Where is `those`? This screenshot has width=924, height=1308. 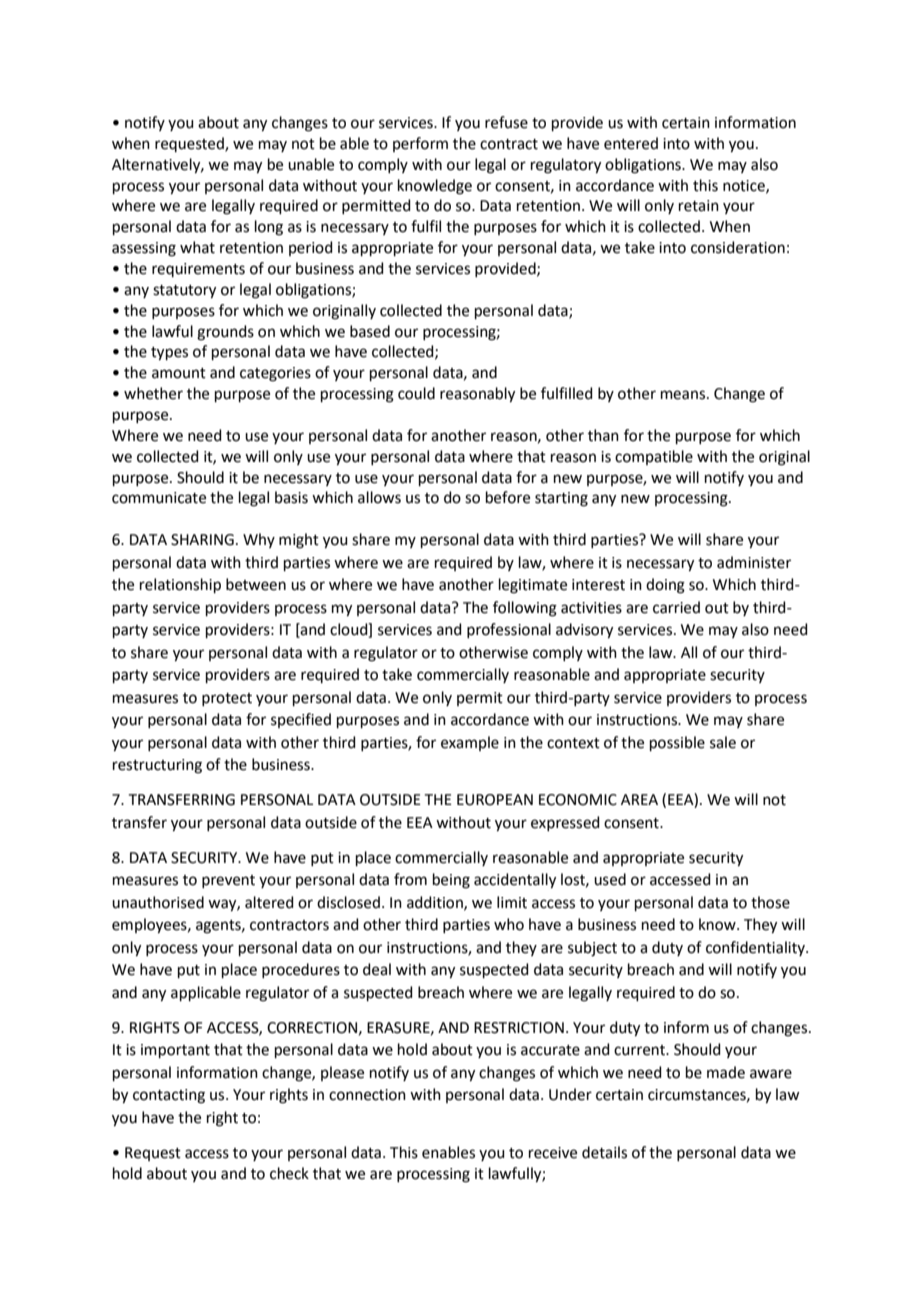 those is located at coordinates (770, 902).
